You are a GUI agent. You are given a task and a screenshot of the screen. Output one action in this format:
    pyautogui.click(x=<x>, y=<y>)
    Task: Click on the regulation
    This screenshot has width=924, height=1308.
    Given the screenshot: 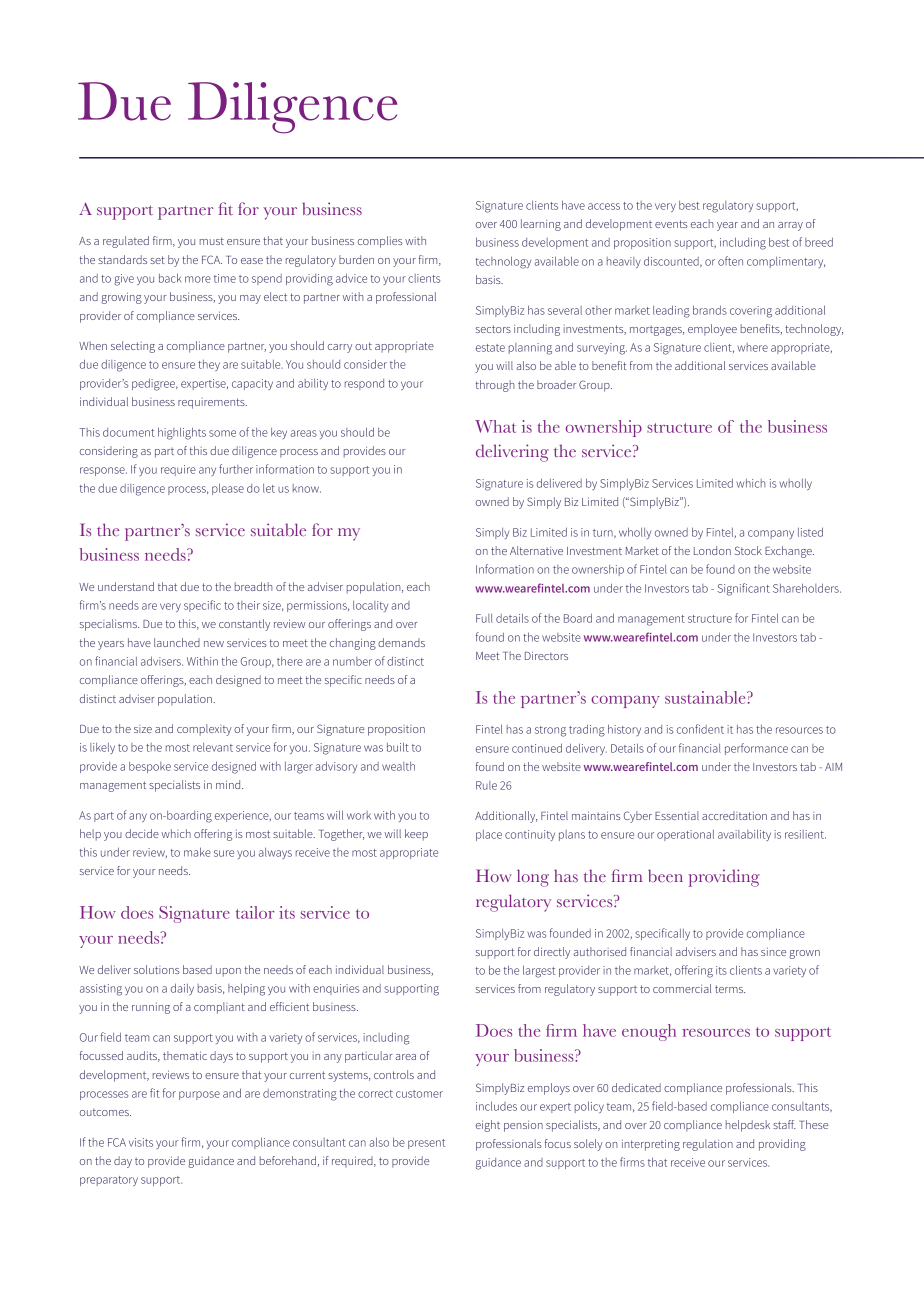 What is the action you would take?
    pyautogui.click(x=708, y=1145)
